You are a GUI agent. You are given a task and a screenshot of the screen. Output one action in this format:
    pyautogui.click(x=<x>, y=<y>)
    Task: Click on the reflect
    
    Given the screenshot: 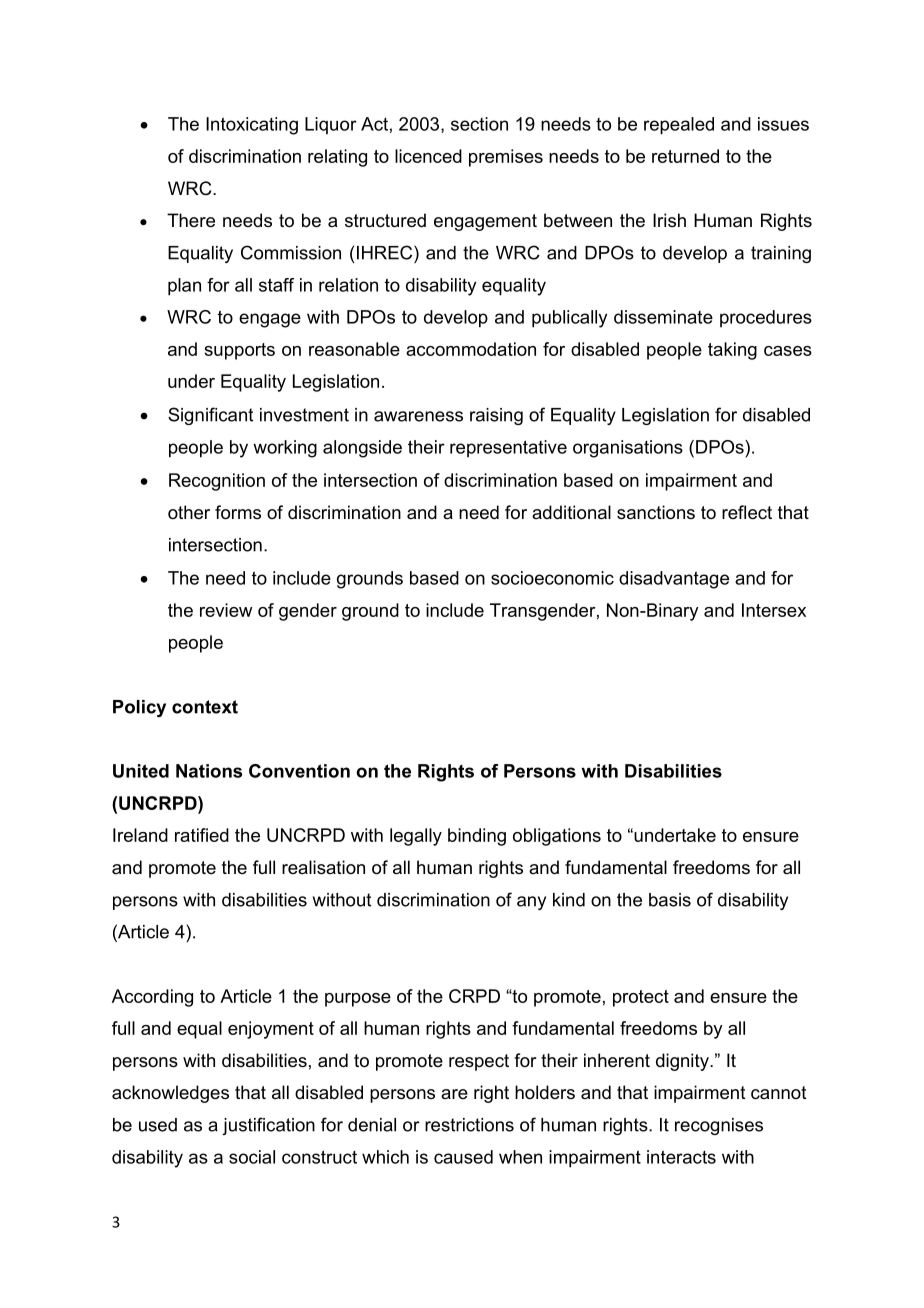 What is the action you would take?
    pyautogui.click(x=747, y=512)
